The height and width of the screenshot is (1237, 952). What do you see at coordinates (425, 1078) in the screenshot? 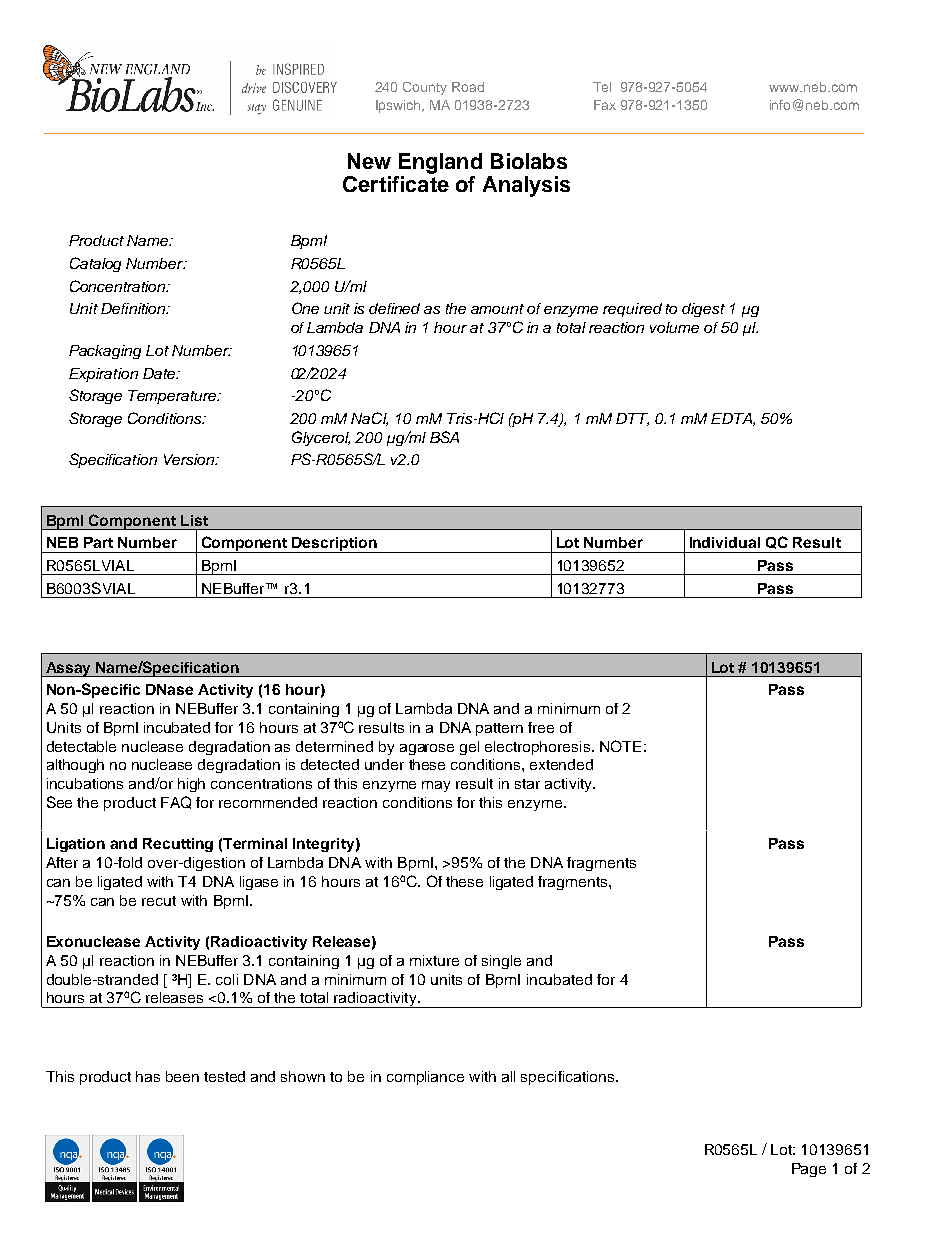
I see `compliance` at bounding box center [425, 1078].
